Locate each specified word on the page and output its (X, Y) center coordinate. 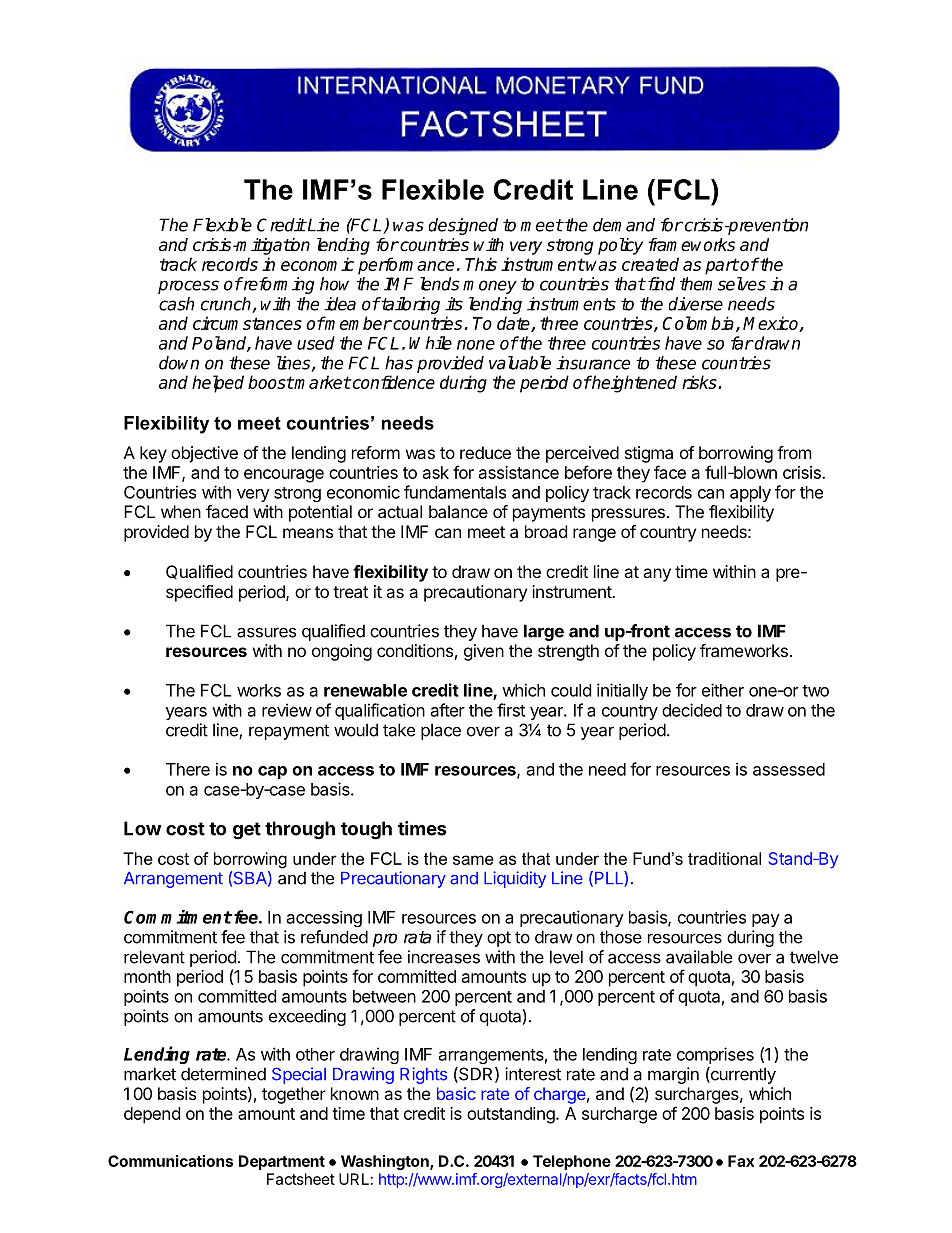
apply (750, 494)
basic (456, 1093)
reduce (485, 452)
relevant (154, 957)
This (481, 264)
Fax (741, 1161)
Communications (170, 1161)
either (723, 690)
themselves (723, 284)
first (511, 710)
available (699, 957)
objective (204, 454)
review (287, 710)
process (188, 287)
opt (499, 939)
